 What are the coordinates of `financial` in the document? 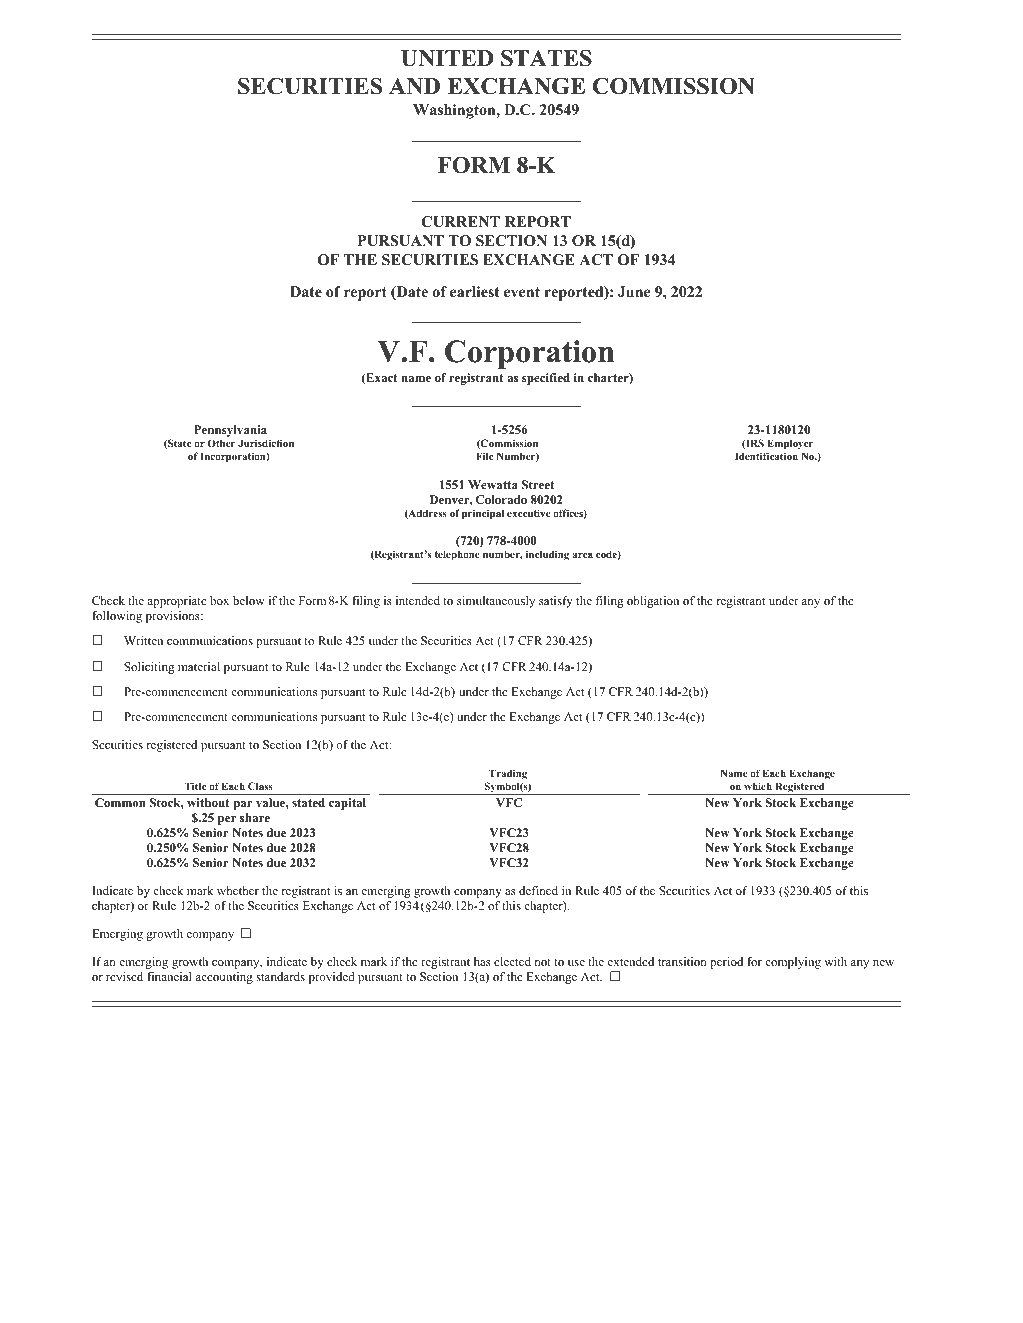 It's located at (169, 976).
